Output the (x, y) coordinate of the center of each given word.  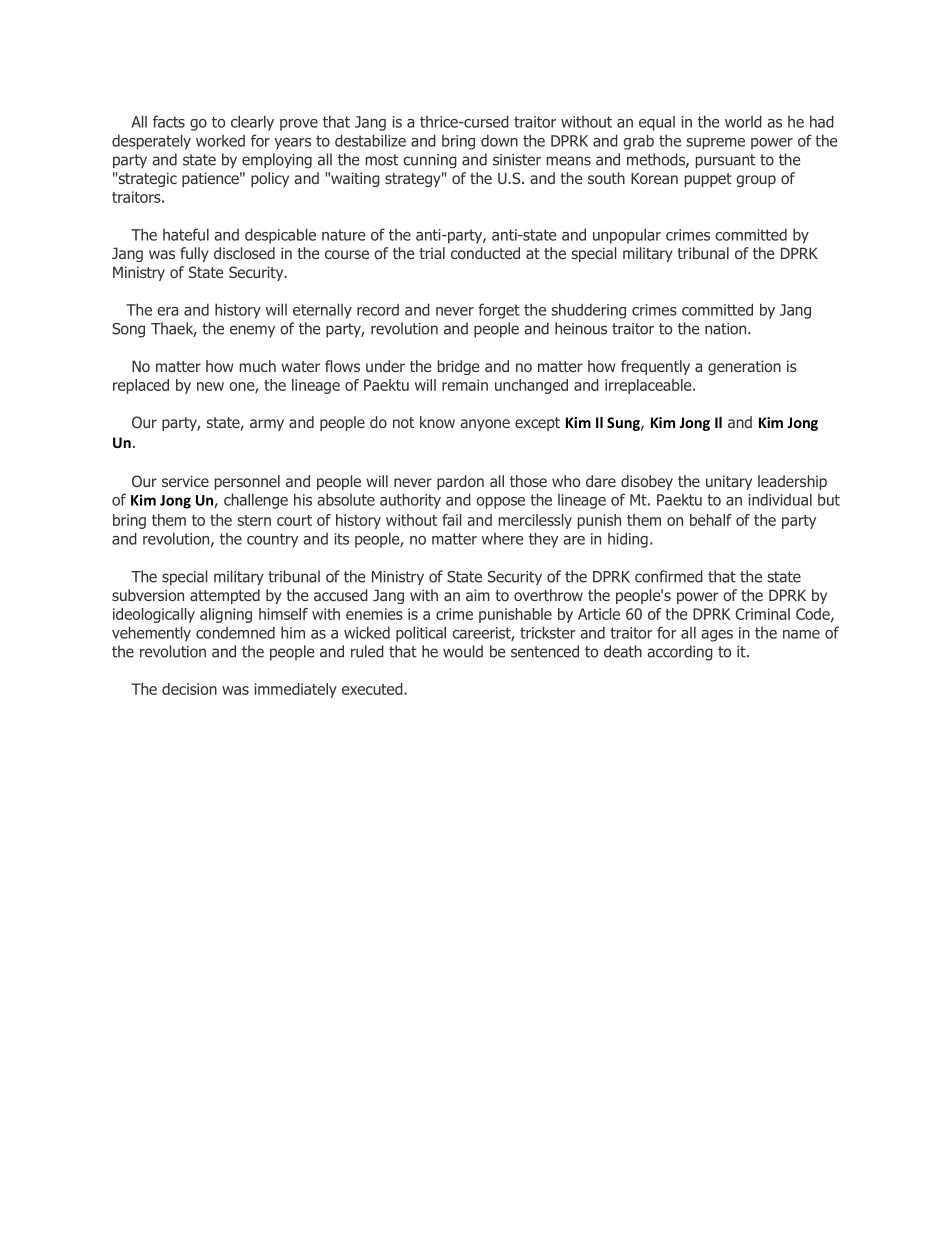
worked (220, 141)
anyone (485, 425)
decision (189, 689)
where (502, 539)
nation (727, 329)
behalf (711, 520)
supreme (715, 144)
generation (744, 367)
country (272, 540)
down (499, 140)
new (210, 386)
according (680, 653)
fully (194, 254)
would (463, 651)
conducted (485, 253)
